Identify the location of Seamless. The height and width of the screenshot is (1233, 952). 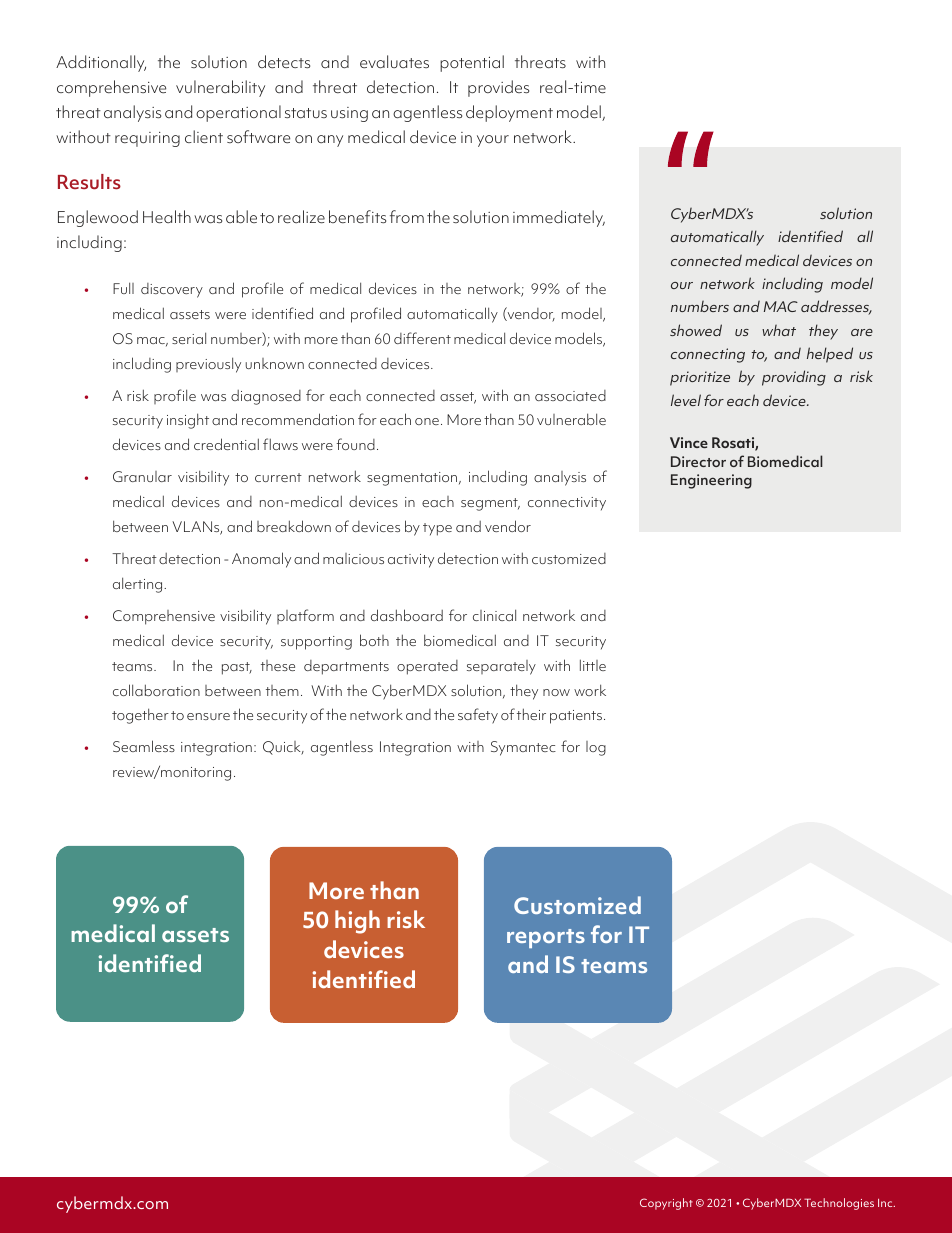
(144, 746).
